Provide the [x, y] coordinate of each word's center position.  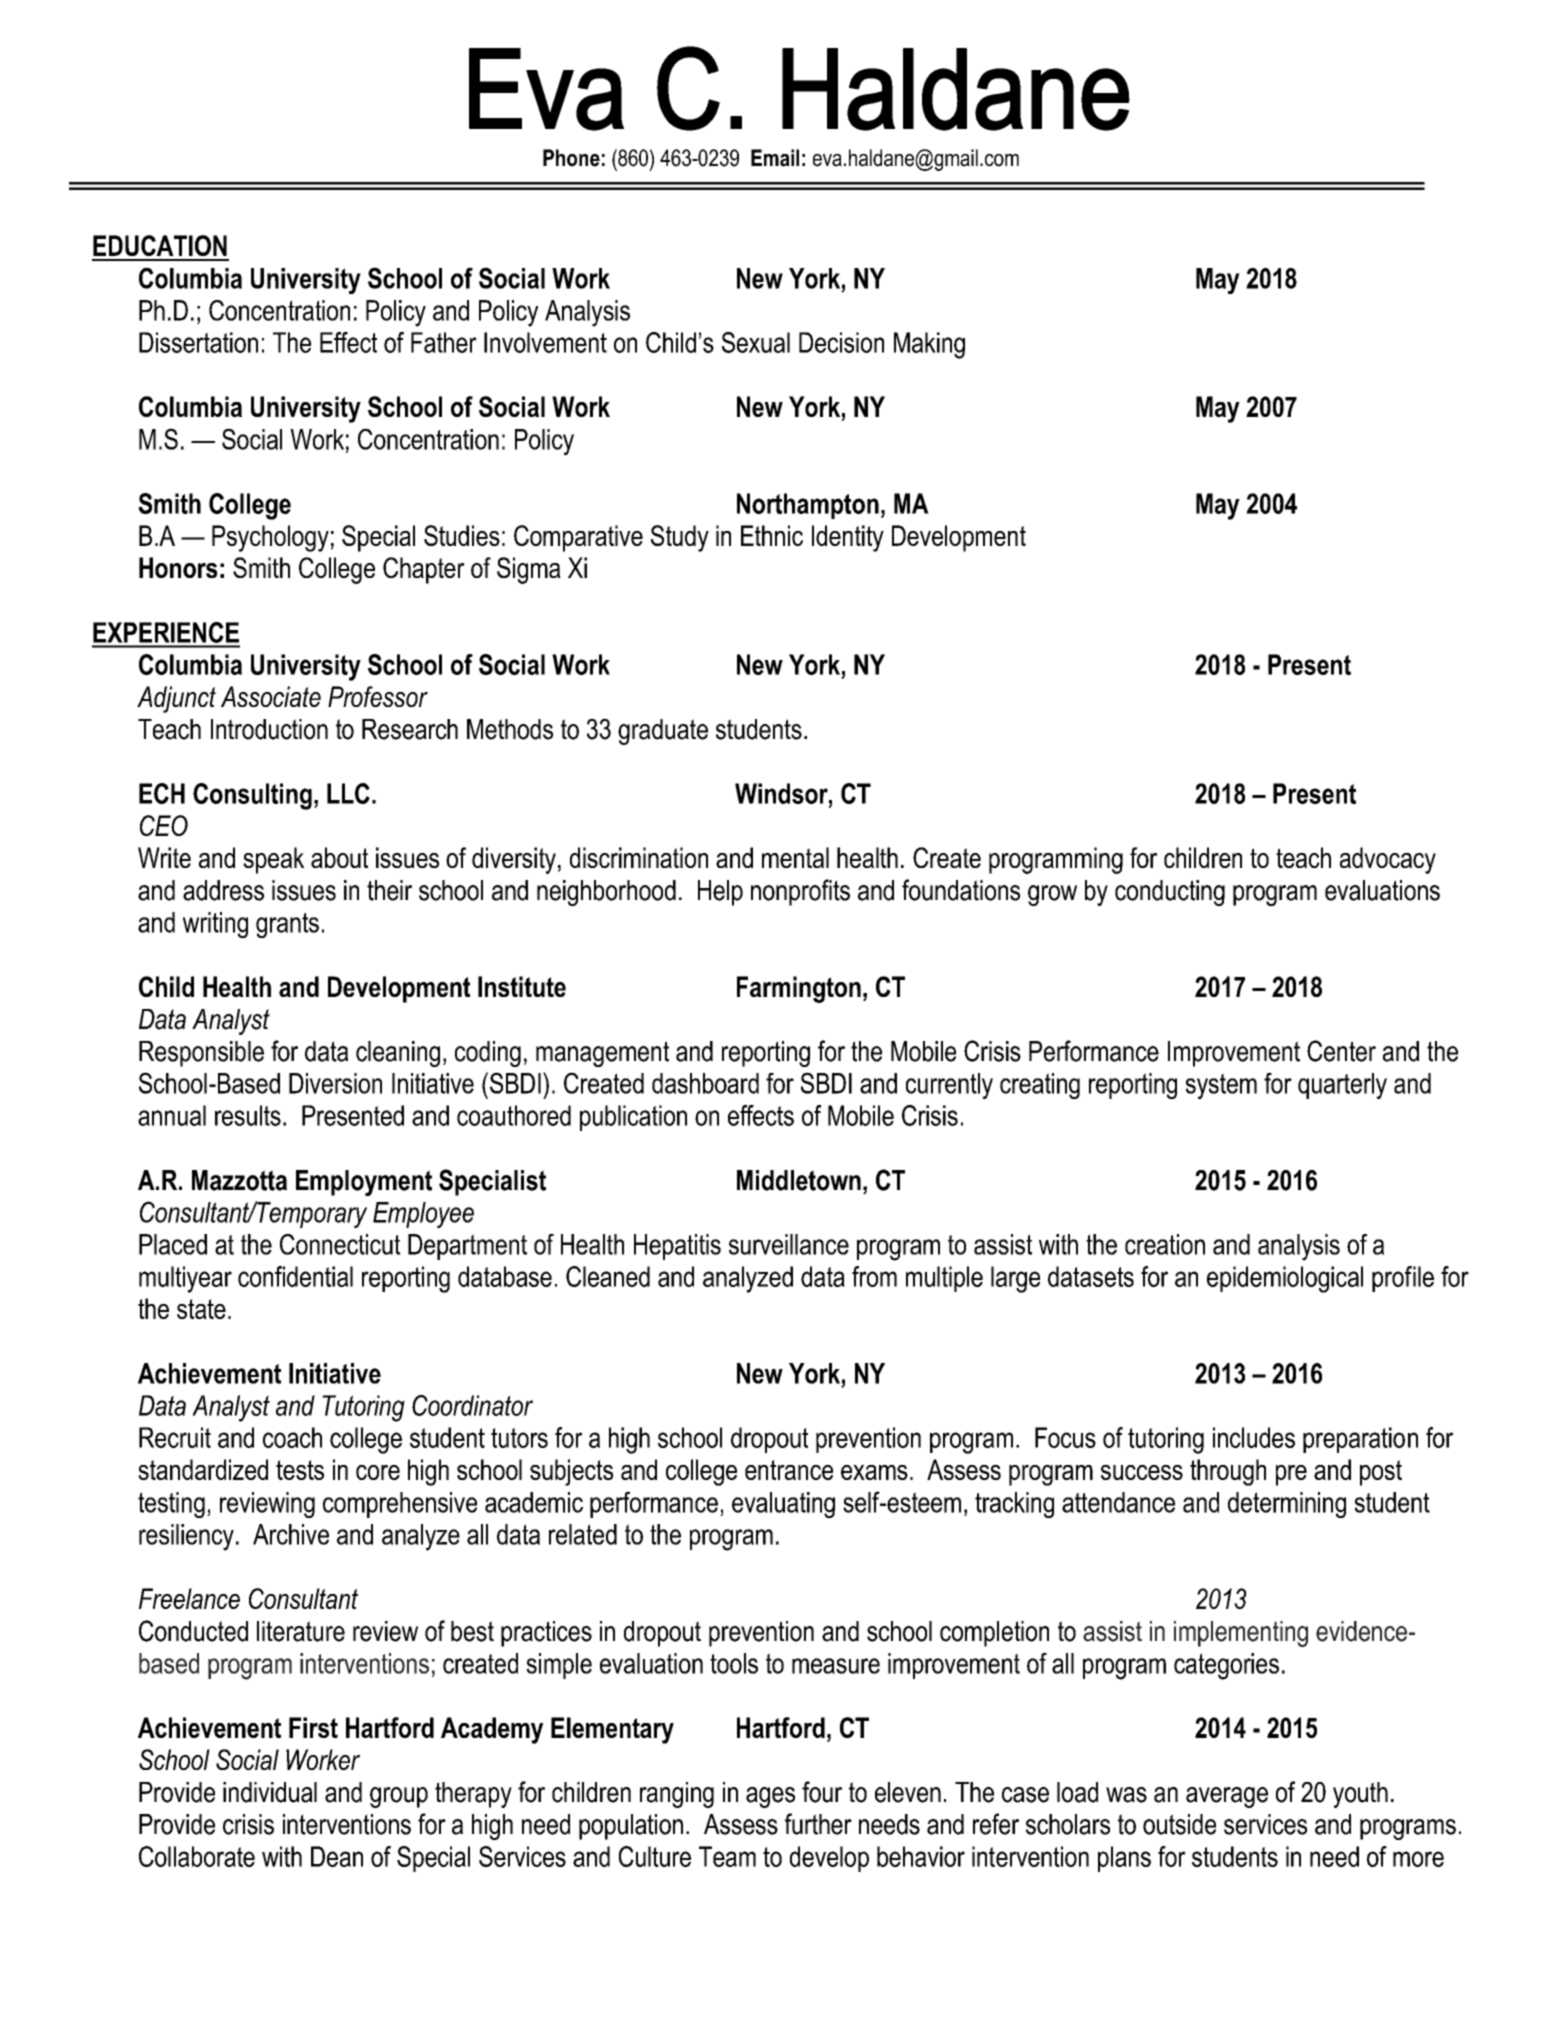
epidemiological [1285, 1279]
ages [770, 1797]
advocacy [1388, 860]
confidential [295, 1276]
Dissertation [198, 342]
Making [929, 345]
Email [775, 158]
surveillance [789, 1244]
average [1227, 1797]
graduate [663, 732]
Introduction [269, 729]
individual [270, 1792]
